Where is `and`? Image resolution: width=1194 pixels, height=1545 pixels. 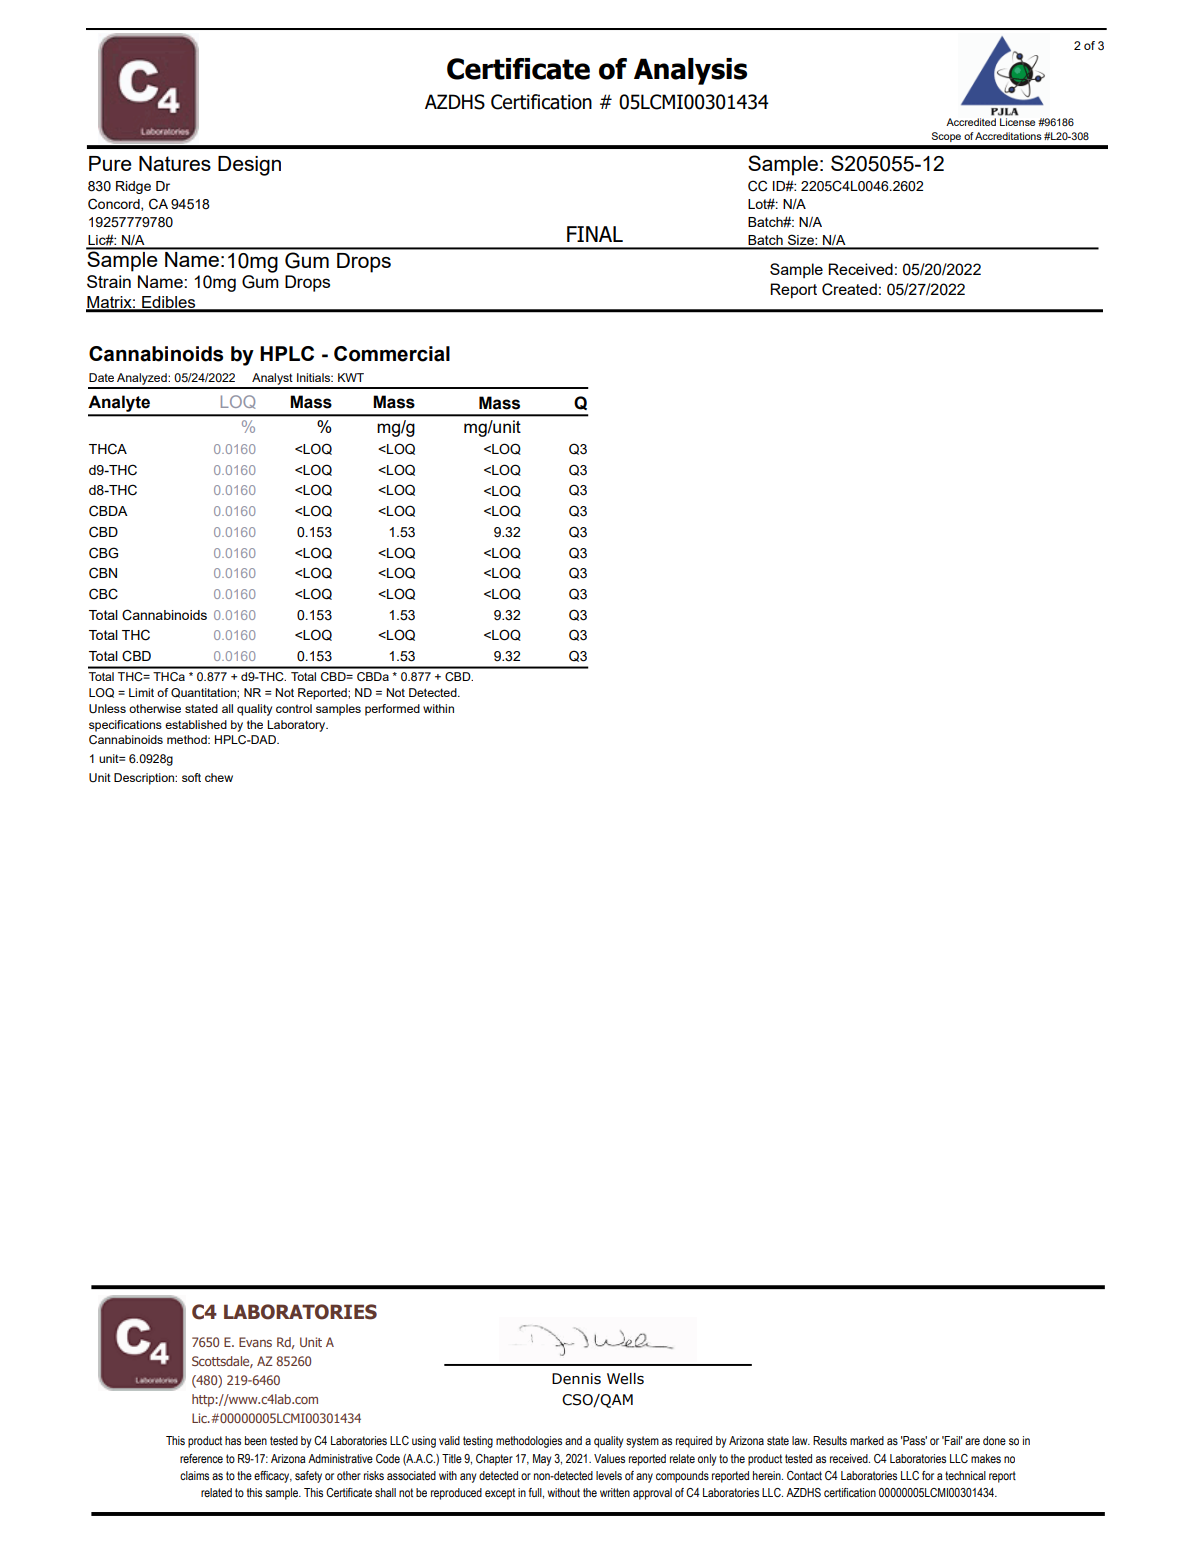
and is located at coordinates (573, 1440).
